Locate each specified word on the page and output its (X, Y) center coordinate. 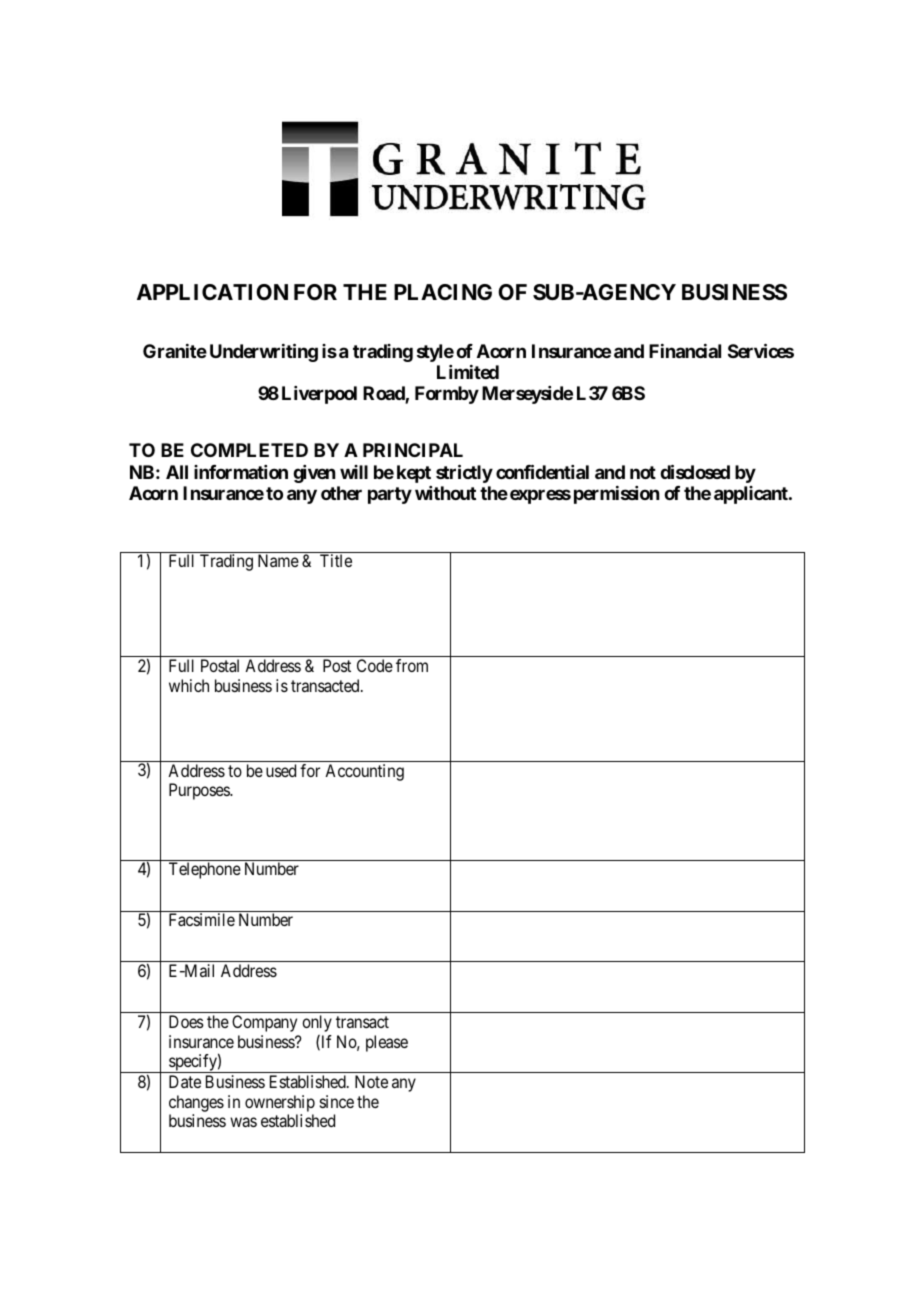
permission (616, 495)
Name (278, 560)
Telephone (205, 870)
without (445, 493)
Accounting (364, 772)
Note (371, 1081)
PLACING (443, 292)
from (412, 665)
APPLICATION (212, 292)
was (243, 1122)
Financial (685, 351)
